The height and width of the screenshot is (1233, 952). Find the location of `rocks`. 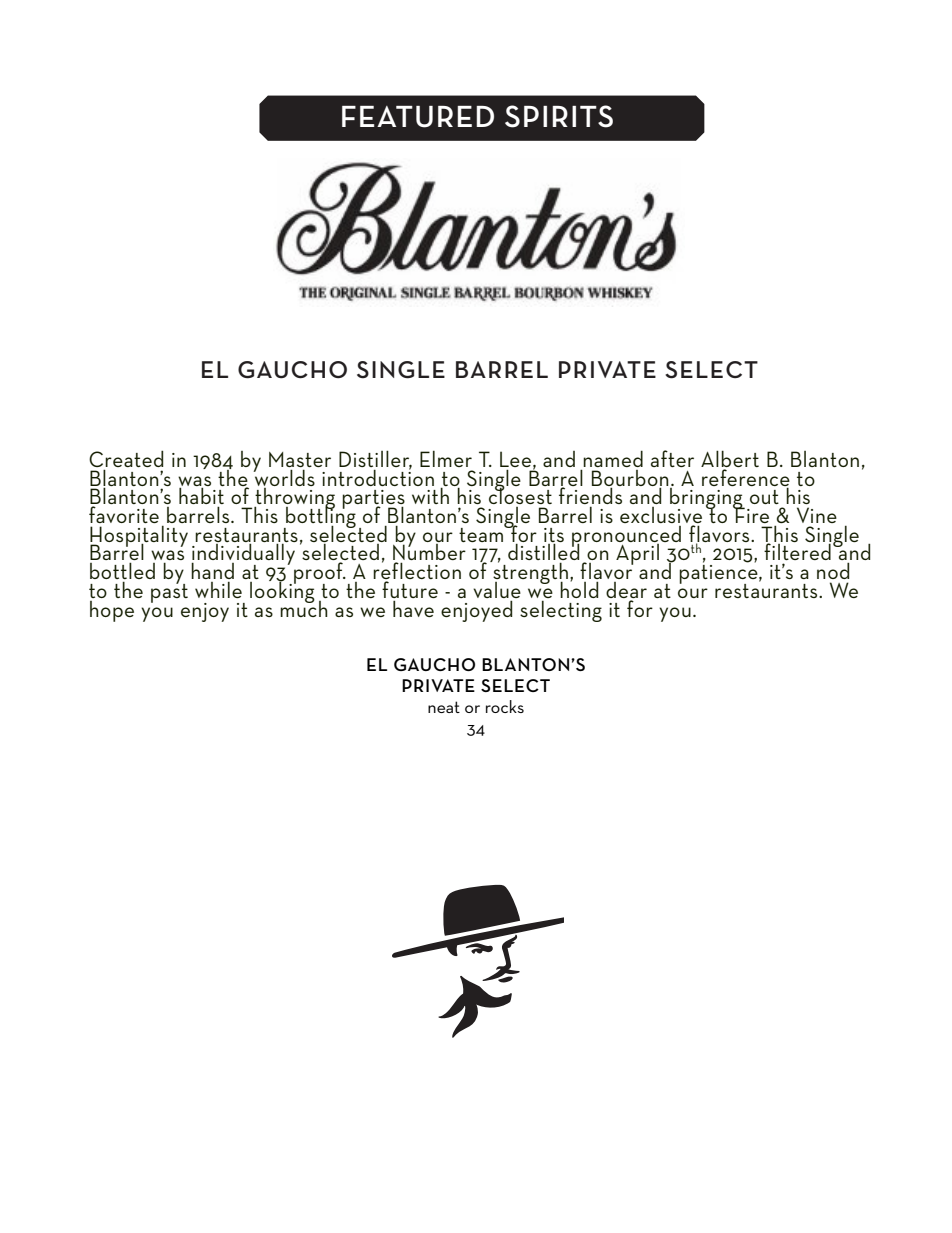

rocks is located at coordinates (505, 706).
